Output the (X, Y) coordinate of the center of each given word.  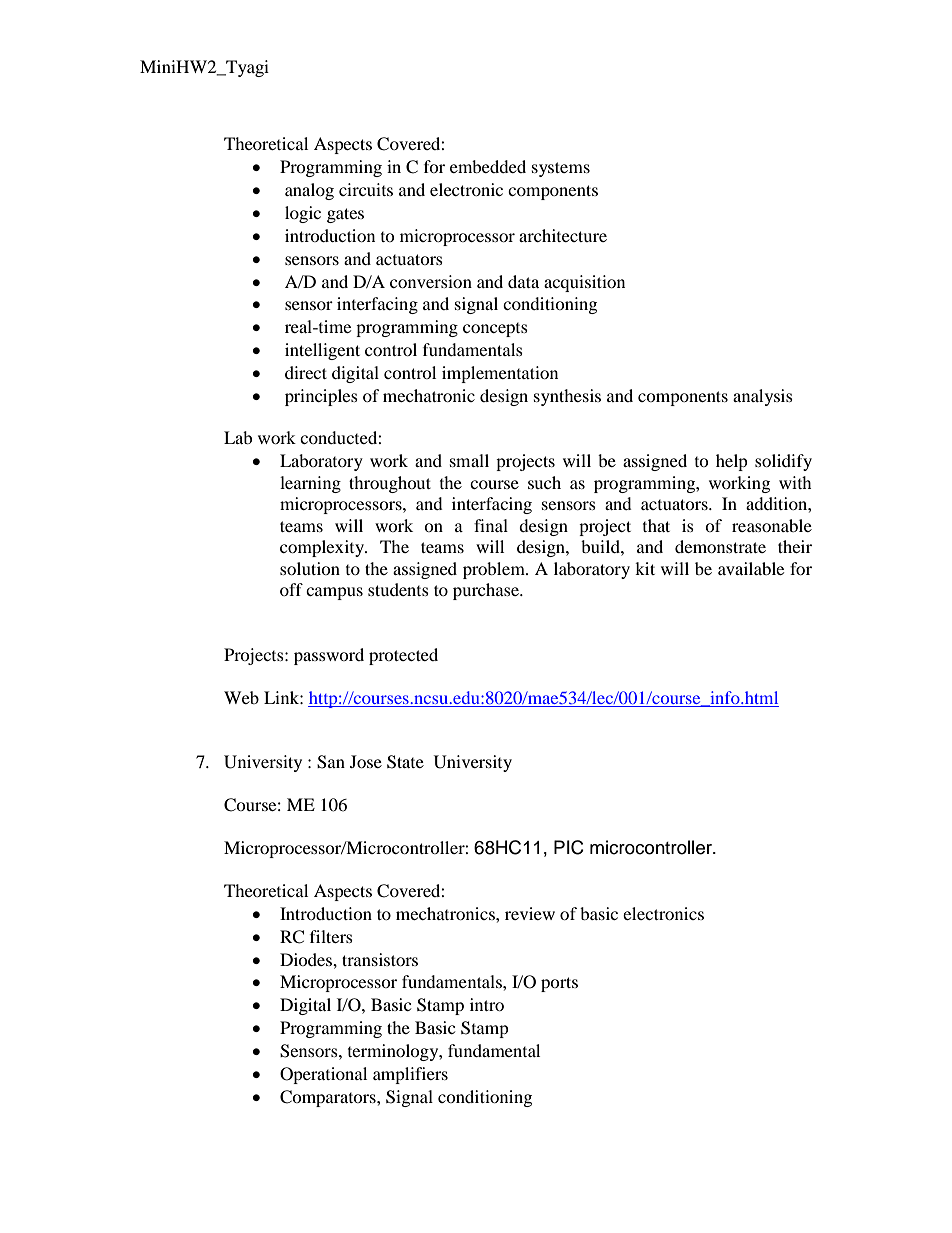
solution (310, 568)
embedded (488, 166)
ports (559, 984)
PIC (569, 847)
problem (495, 570)
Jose (366, 761)
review (530, 913)
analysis (763, 397)
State (405, 762)
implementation (500, 374)
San (331, 762)
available (751, 568)
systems (561, 169)
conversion (431, 281)
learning (310, 484)
